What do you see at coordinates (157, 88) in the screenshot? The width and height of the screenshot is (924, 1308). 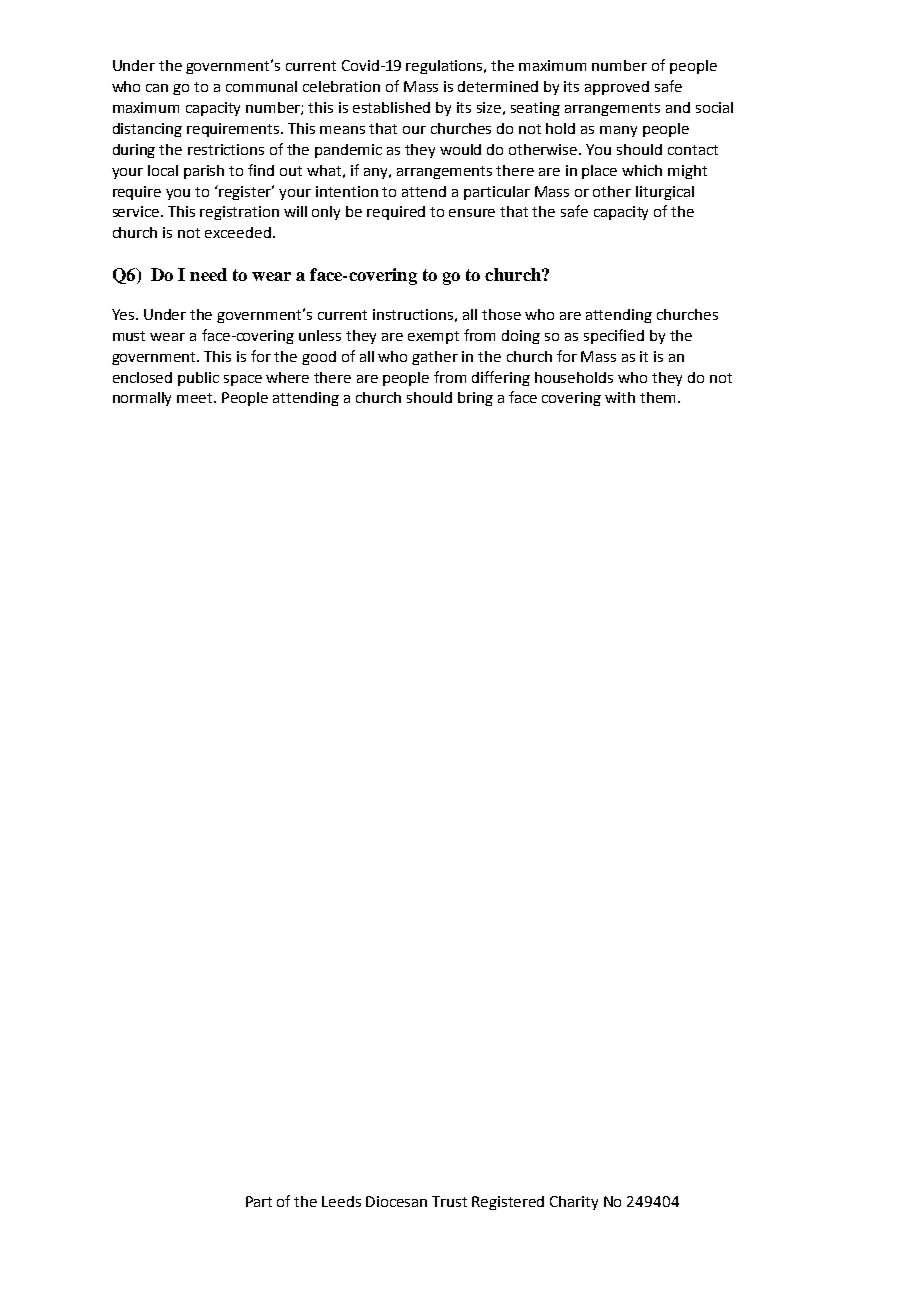 I see `can` at bounding box center [157, 88].
